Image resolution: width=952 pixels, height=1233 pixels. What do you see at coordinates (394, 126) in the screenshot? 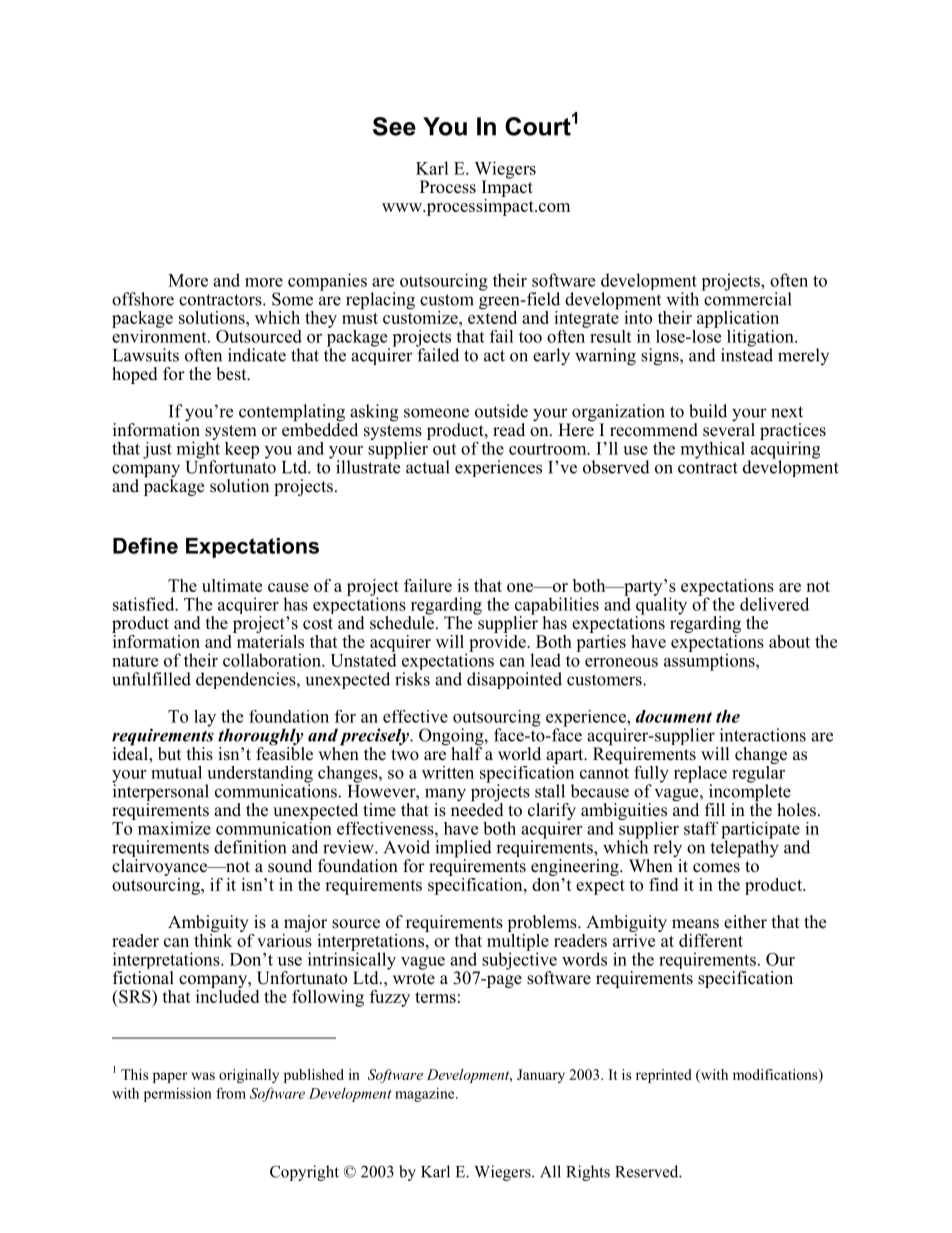
I see `See` at bounding box center [394, 126].
